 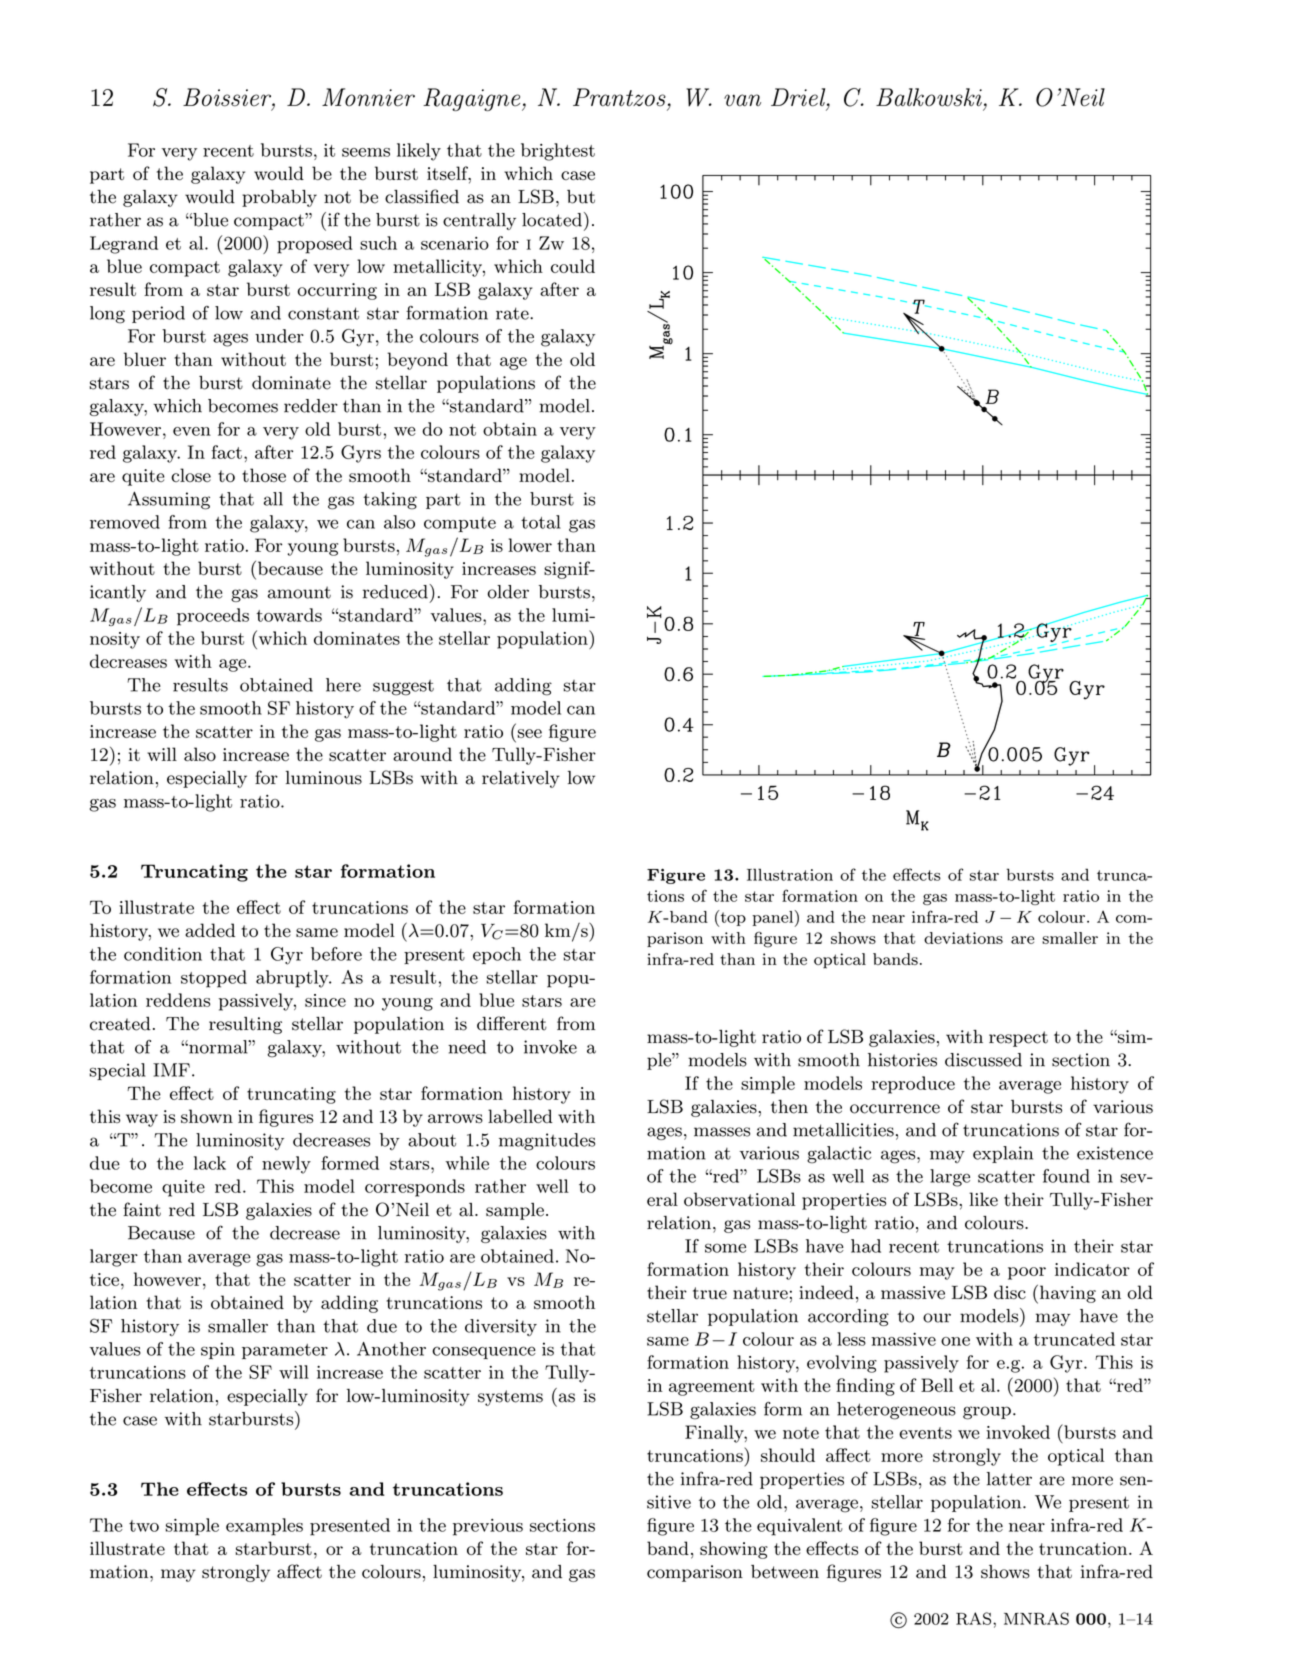 I want to click on brightest, so click(x=558, y=152).
